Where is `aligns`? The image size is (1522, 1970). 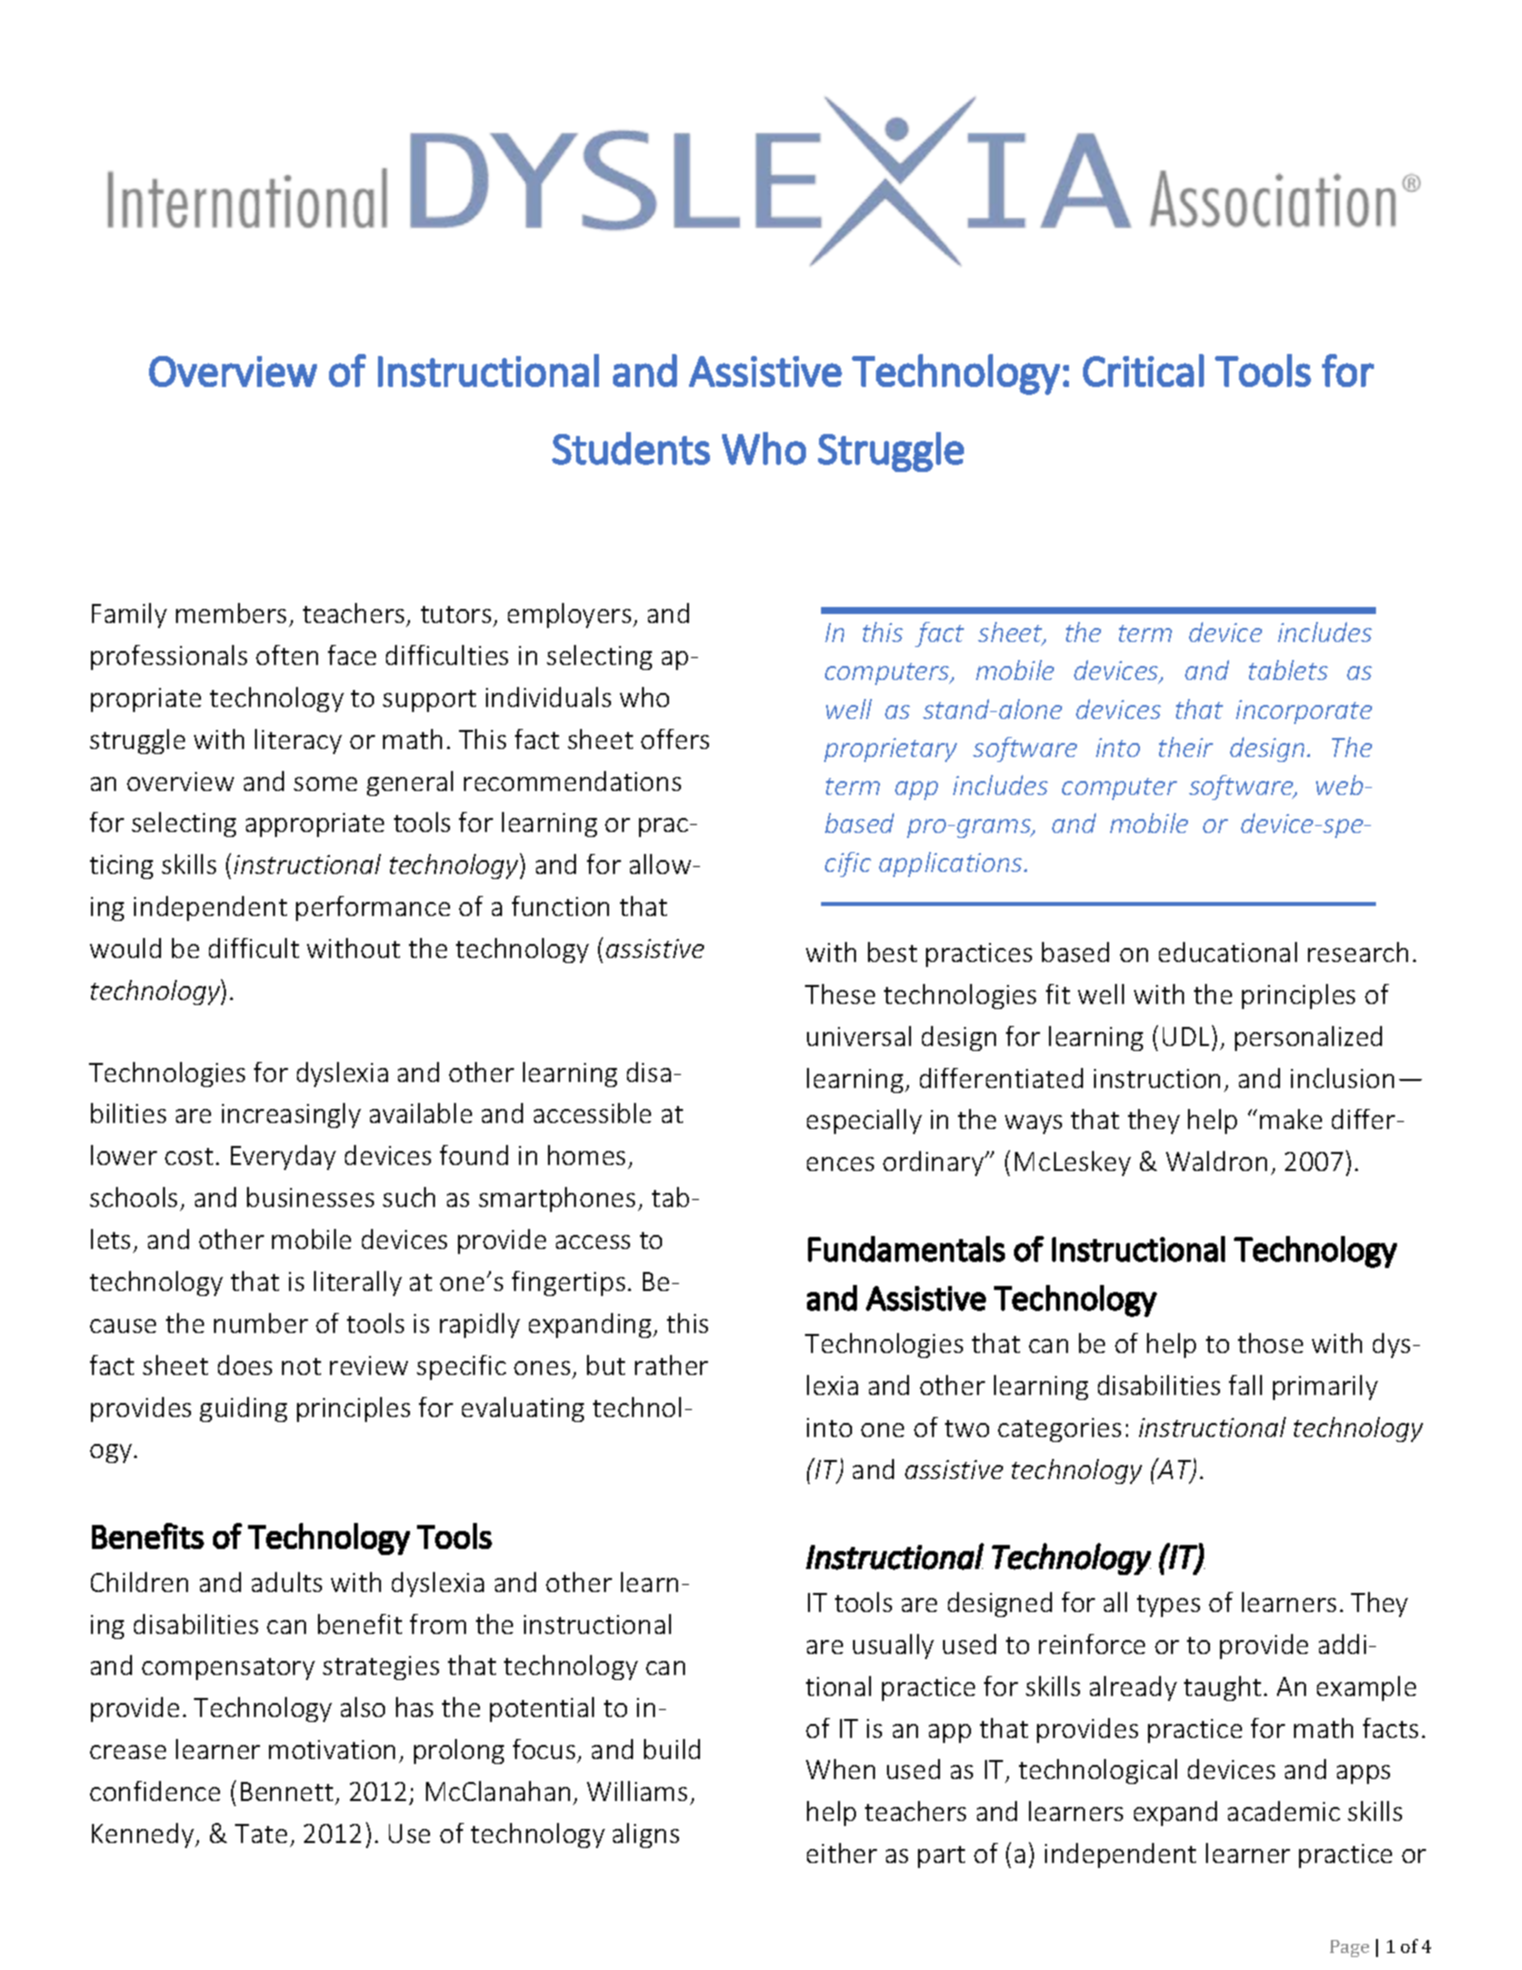 aligns is located at coordinates (646, 1835).
